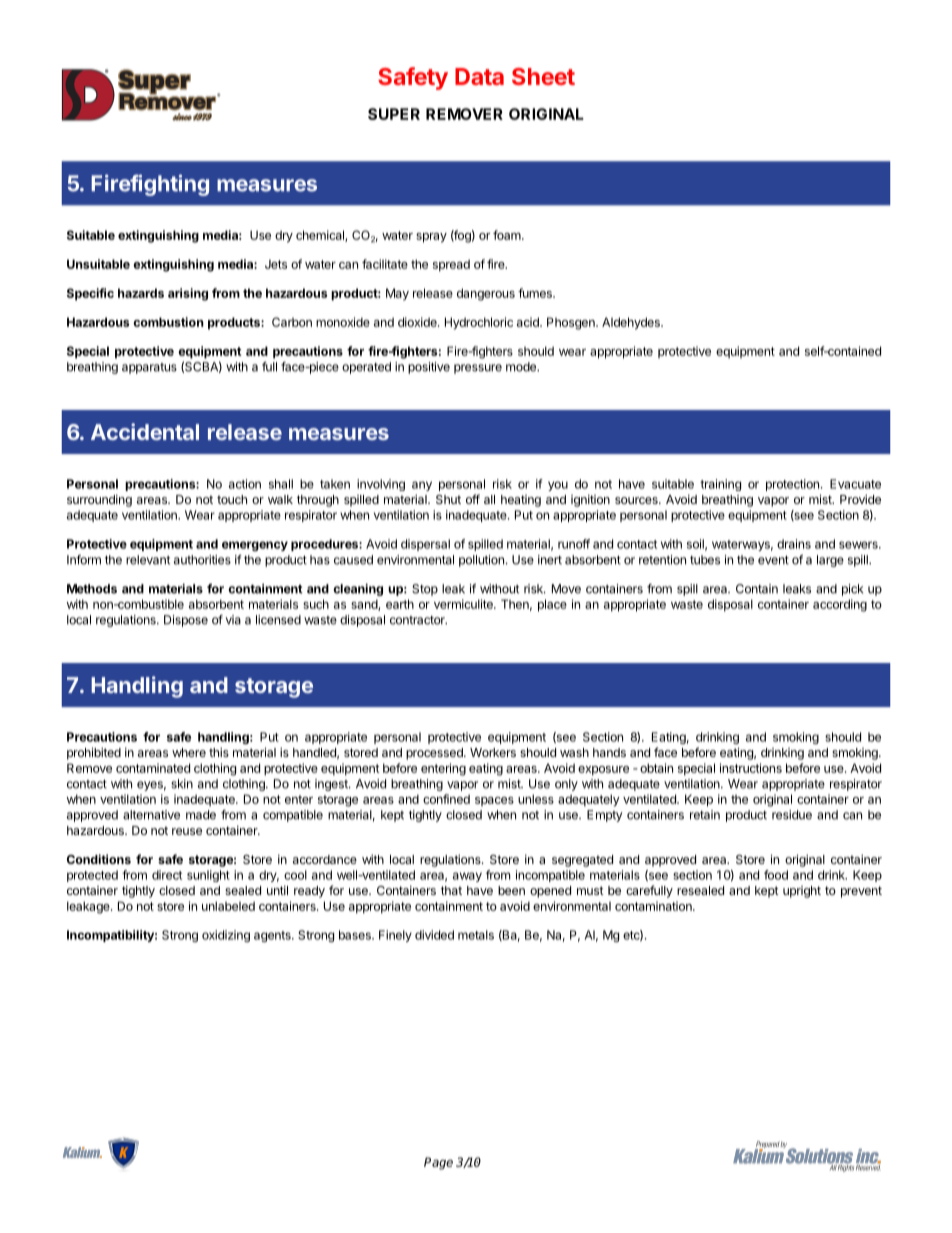  I want to click on Sheet, so click(543, 76).
